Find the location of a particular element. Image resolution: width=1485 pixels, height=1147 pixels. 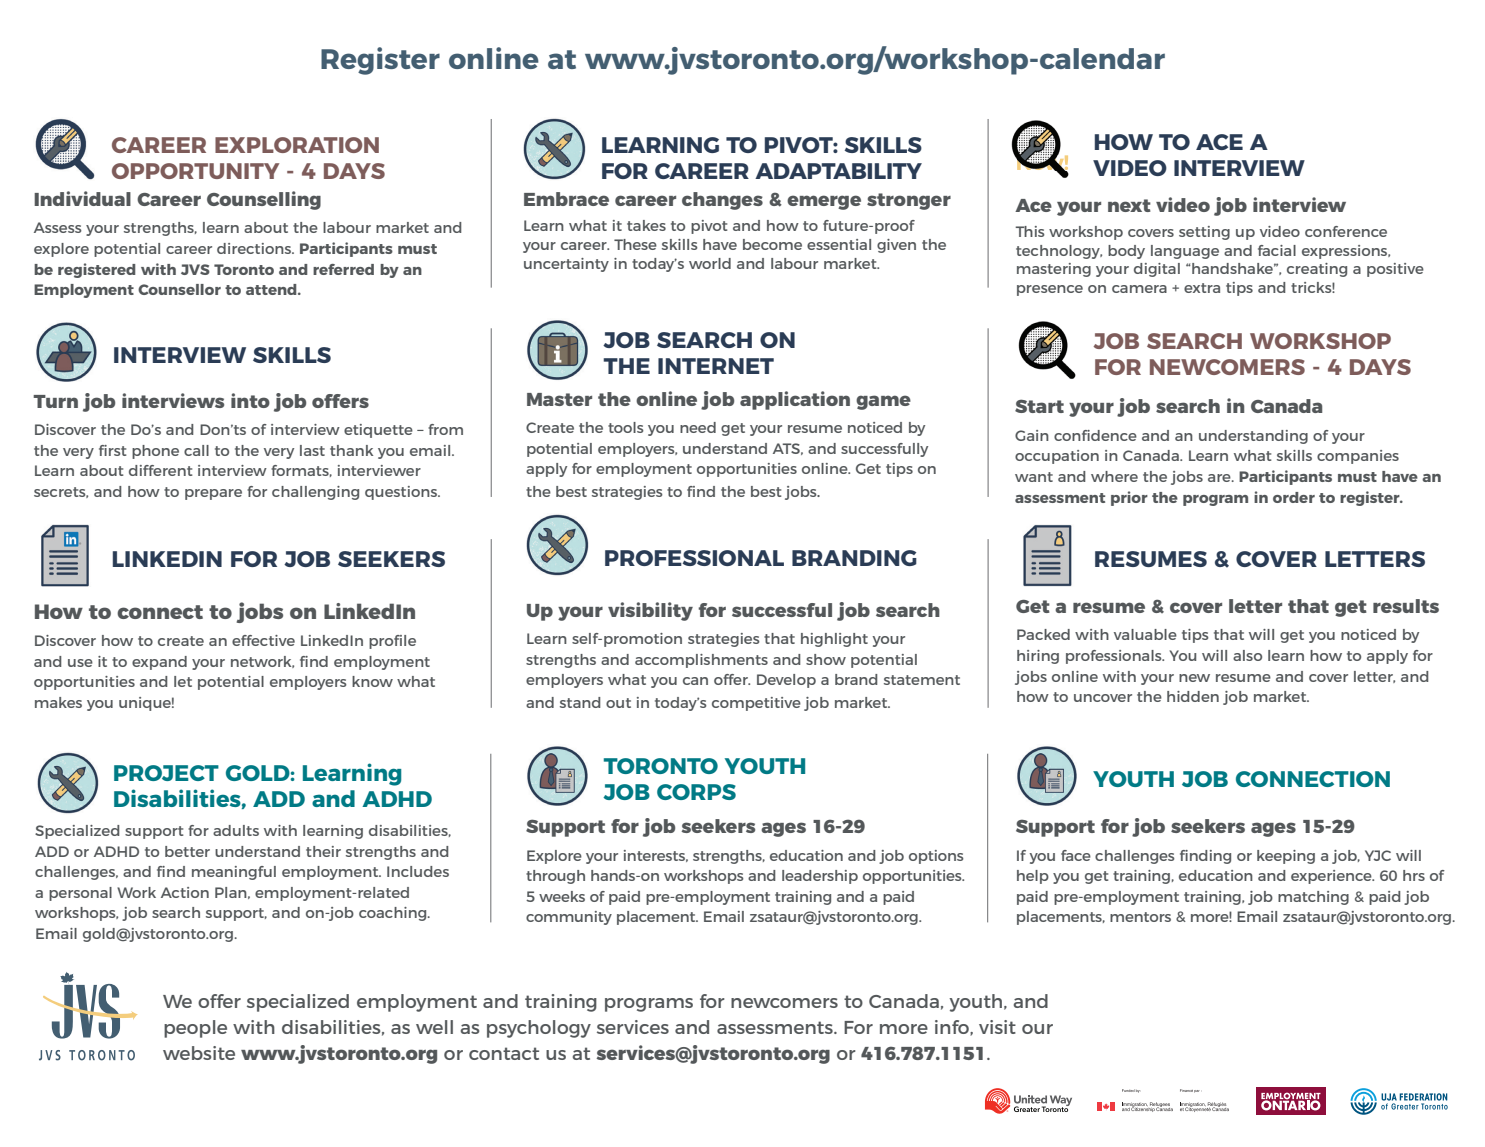

PROJECT is located at coordinates (166, 773).
